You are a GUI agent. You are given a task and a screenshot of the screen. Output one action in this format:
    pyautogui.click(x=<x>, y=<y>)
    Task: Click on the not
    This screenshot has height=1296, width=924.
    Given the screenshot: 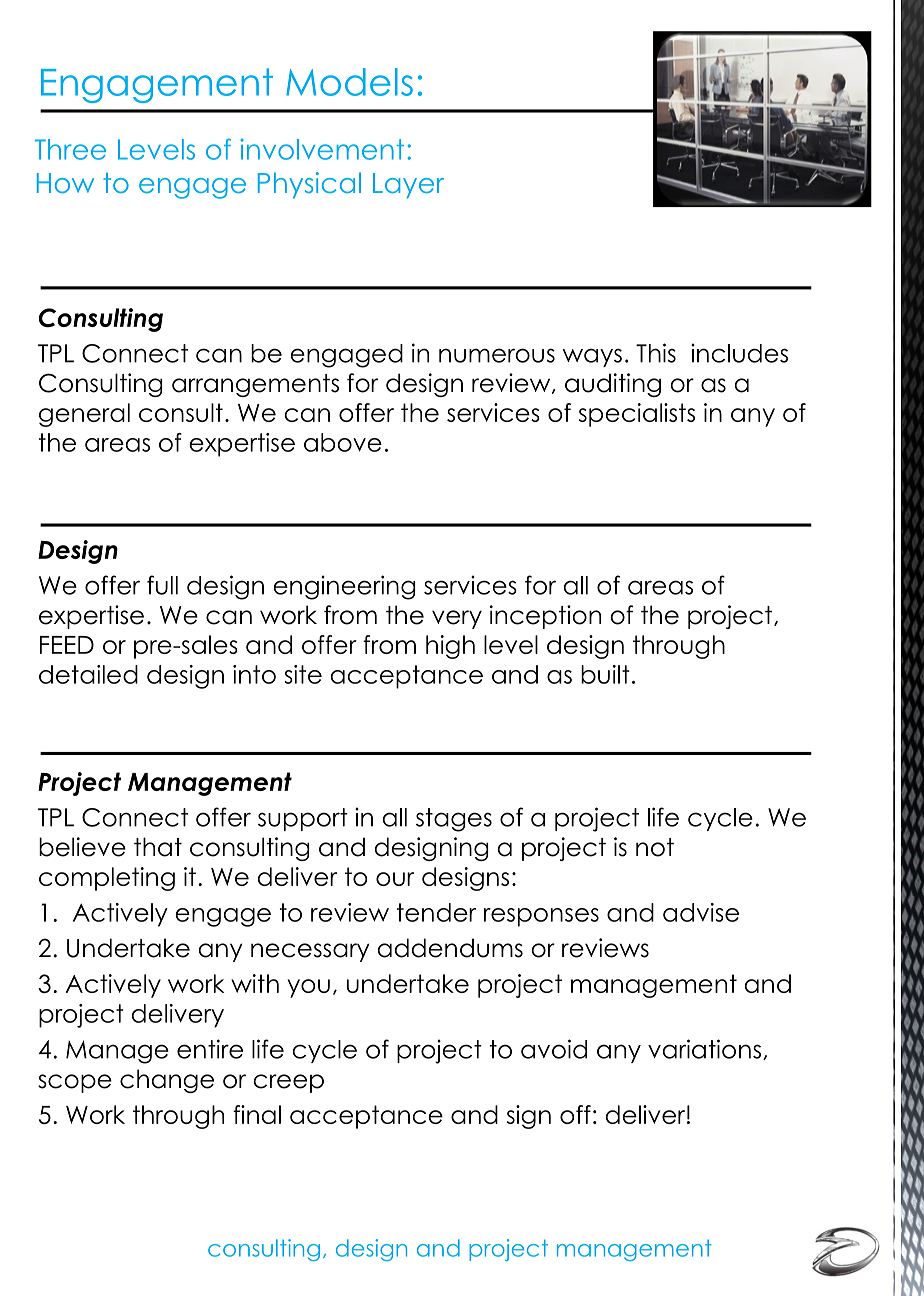 What is the action you would take?
    pyautogui.click(x=655, y=847)
